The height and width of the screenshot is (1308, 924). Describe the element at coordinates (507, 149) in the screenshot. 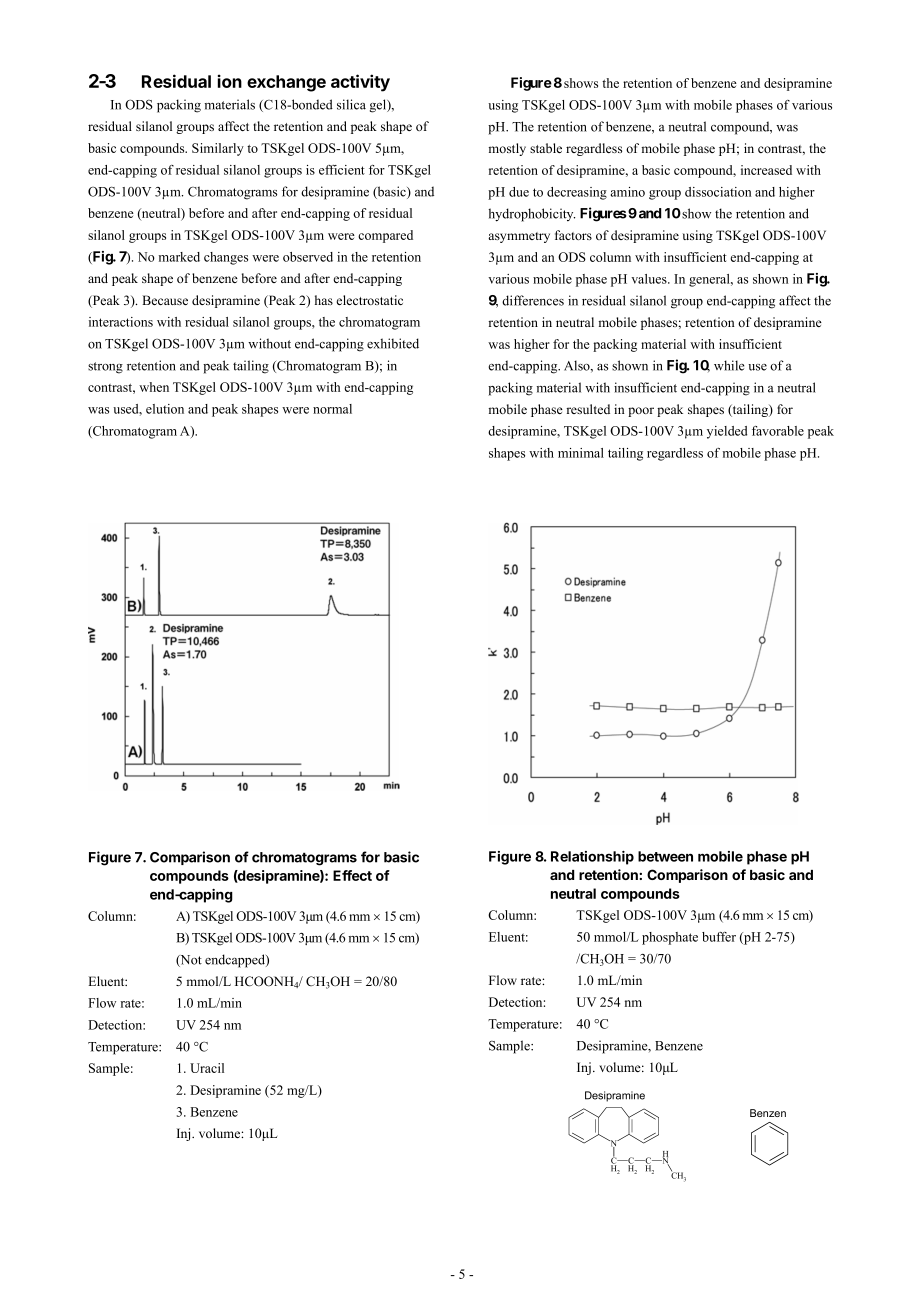

I see `mostly` at that location.
